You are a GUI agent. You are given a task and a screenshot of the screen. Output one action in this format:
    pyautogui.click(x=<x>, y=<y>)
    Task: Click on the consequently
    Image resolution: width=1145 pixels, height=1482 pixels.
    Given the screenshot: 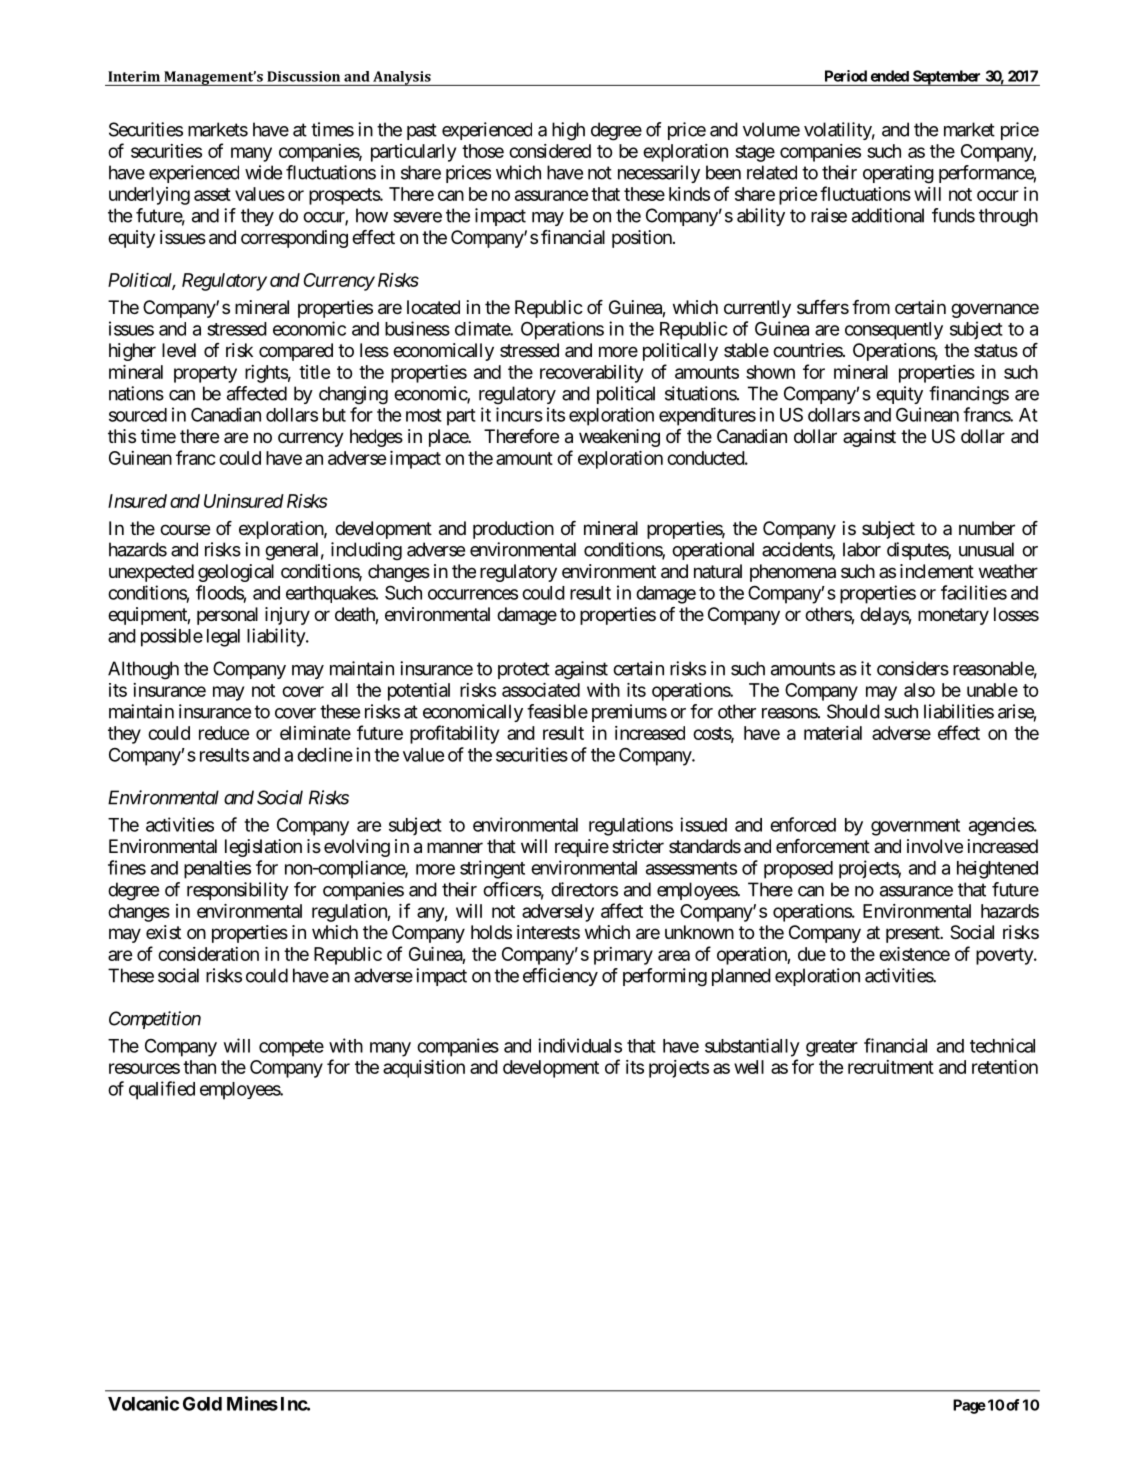 What is the action you would take?
    pyautogui.click(x=894, y=331)
